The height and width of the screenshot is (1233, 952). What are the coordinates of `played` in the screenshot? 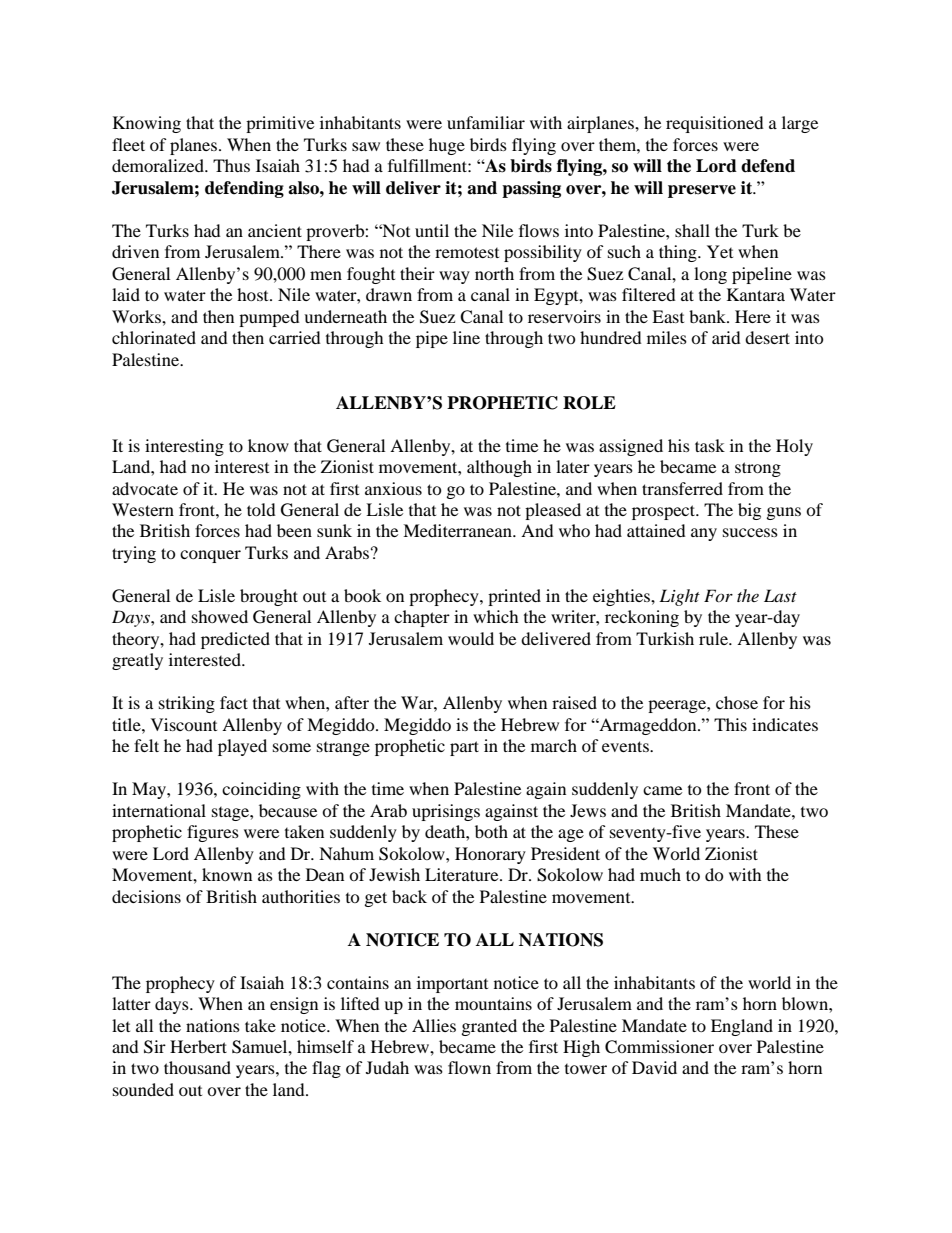 It's located at (242, 747).
